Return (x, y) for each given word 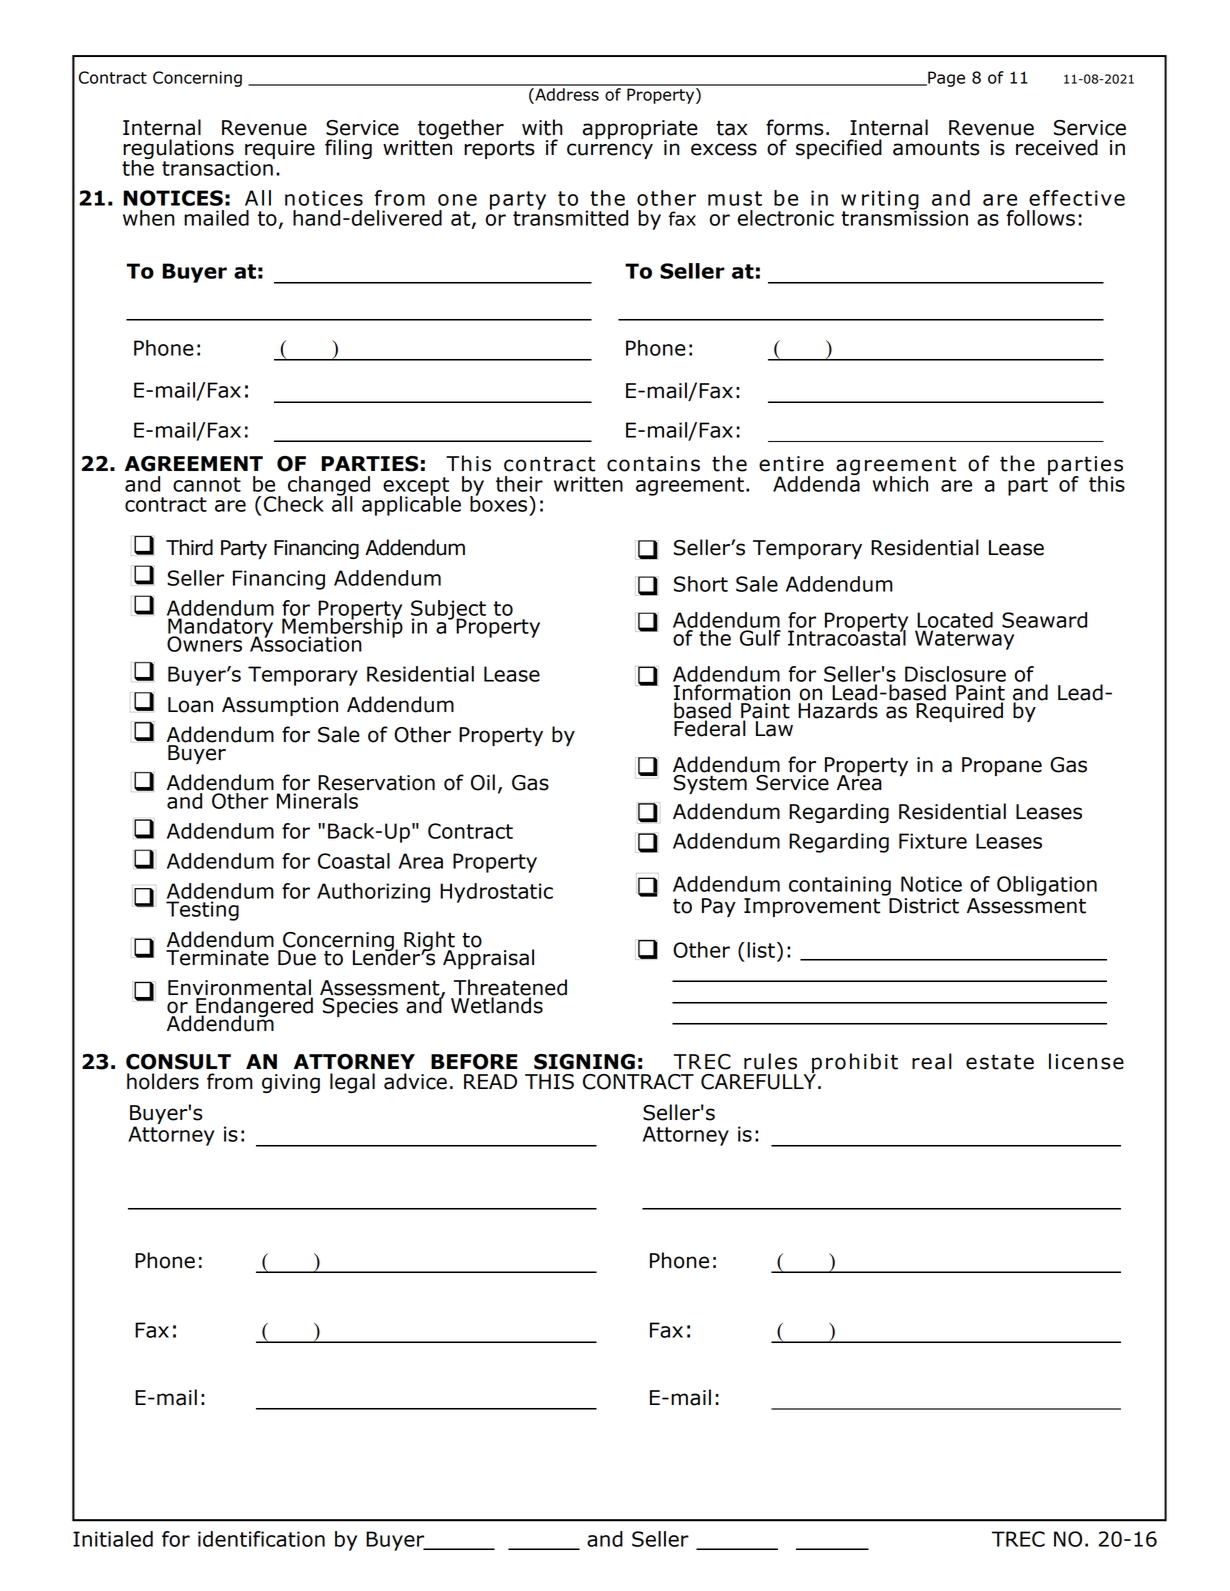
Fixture (933, 841)
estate (1000, 1062)
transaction (218, 167)
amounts (936, 148)
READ (490, 1081)
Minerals (317, 801)
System (710, 784)
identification (261, 1539)
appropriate (640, 131)
